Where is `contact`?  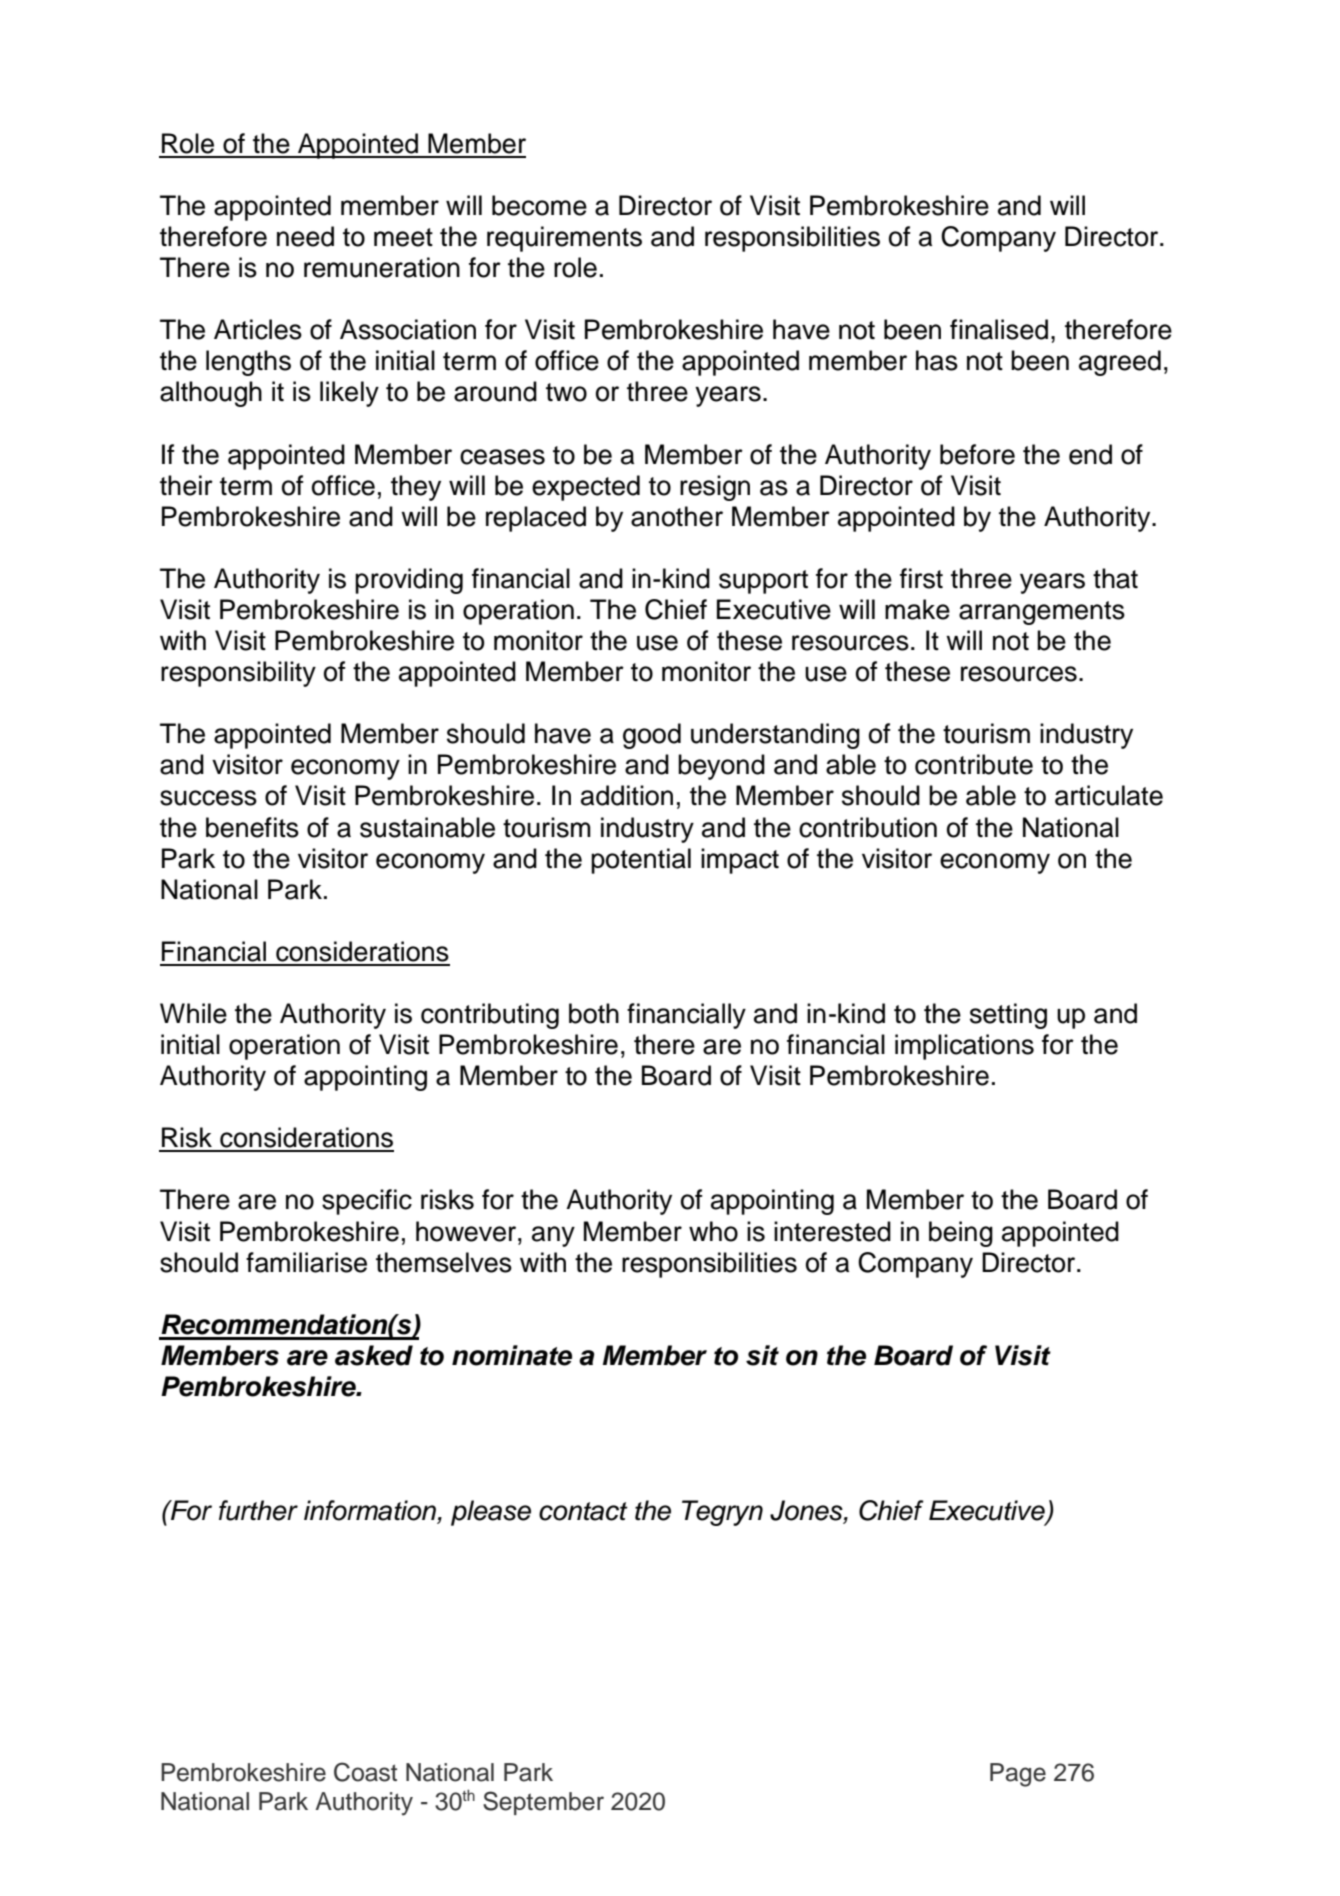 contact is located at coordinates (583, 1511).
